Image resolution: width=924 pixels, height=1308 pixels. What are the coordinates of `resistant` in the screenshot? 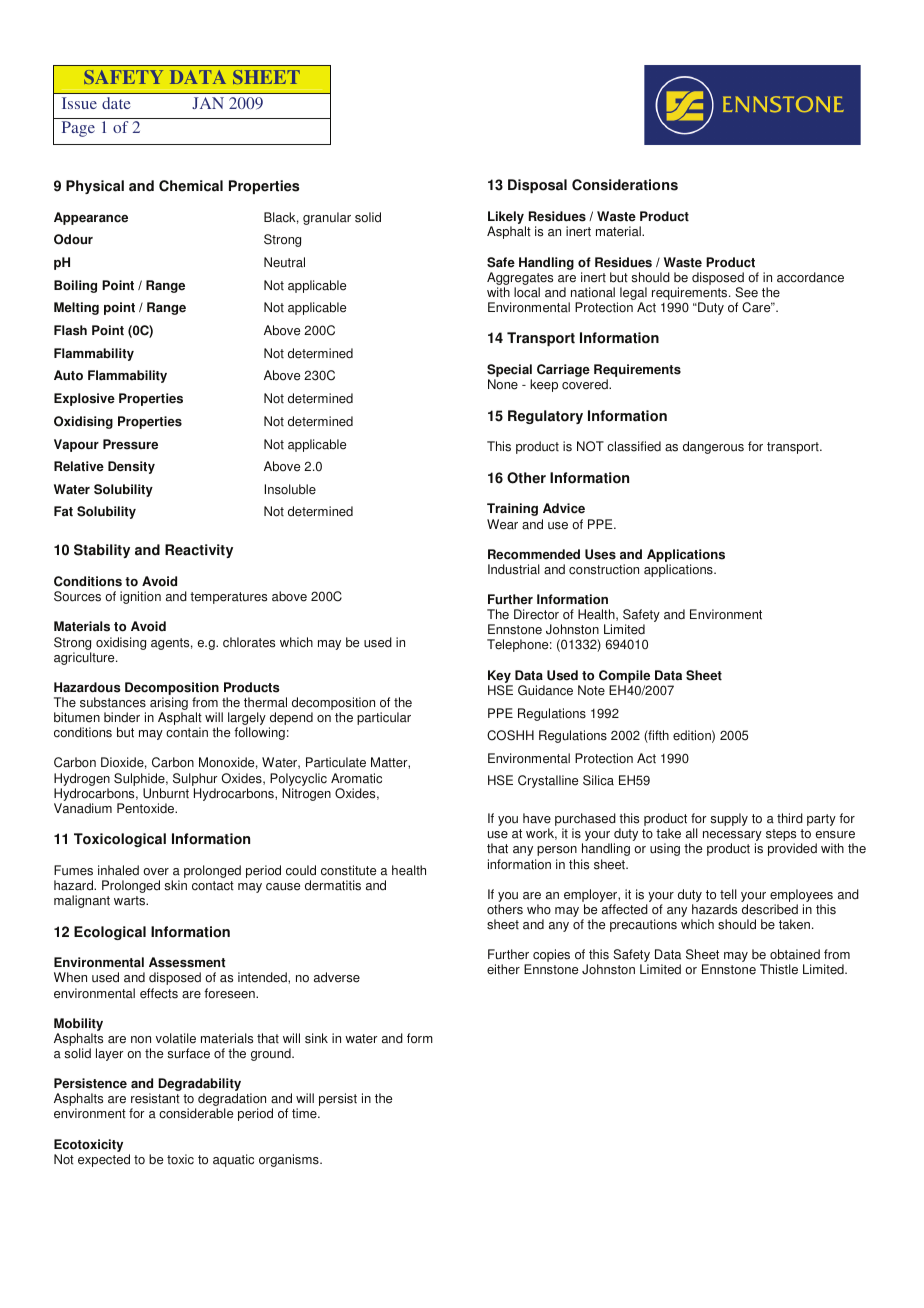 It's located at (155, 1098).
